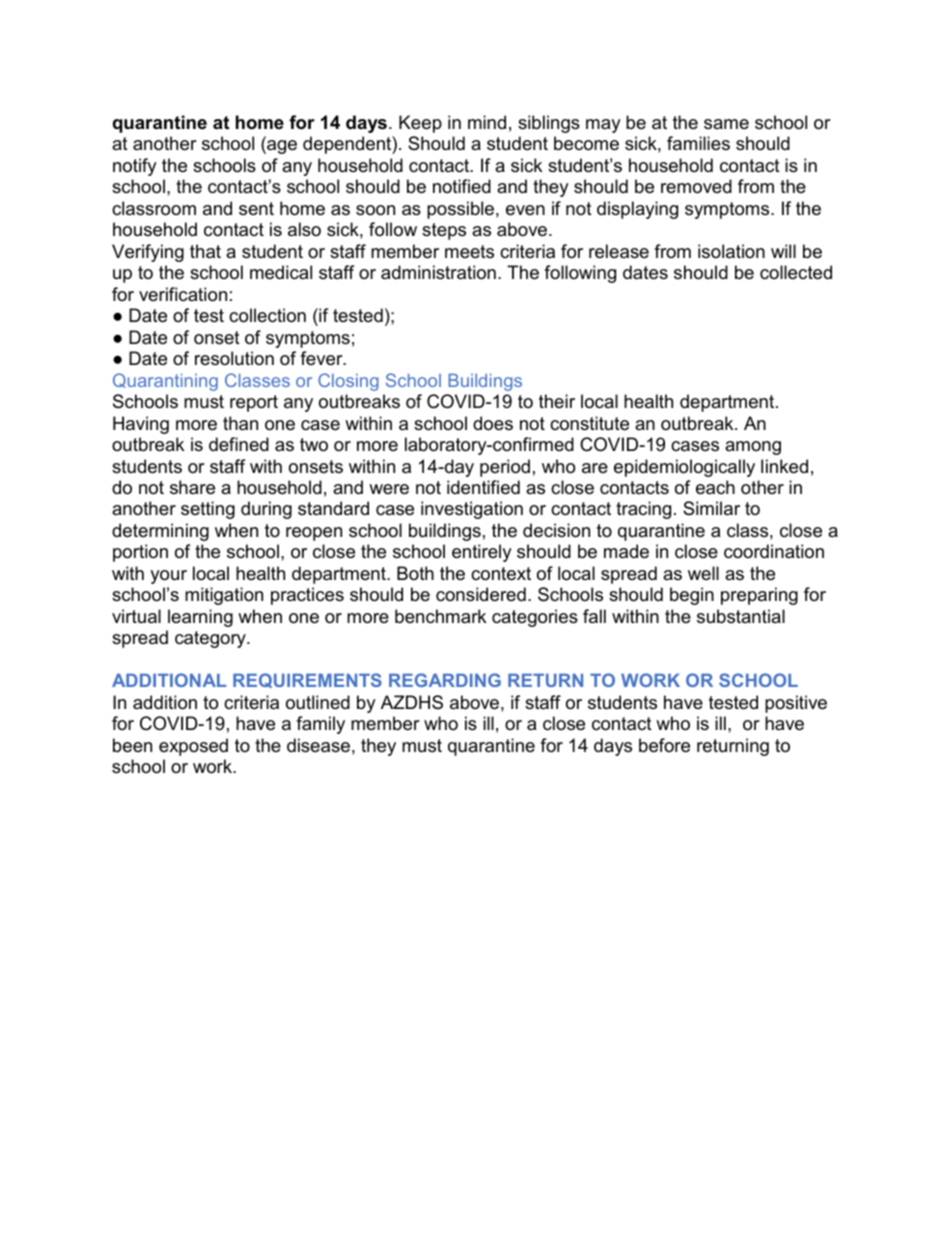  Describe the element at coordinates (193, 747) in the image. I see `exposed` at that location.
